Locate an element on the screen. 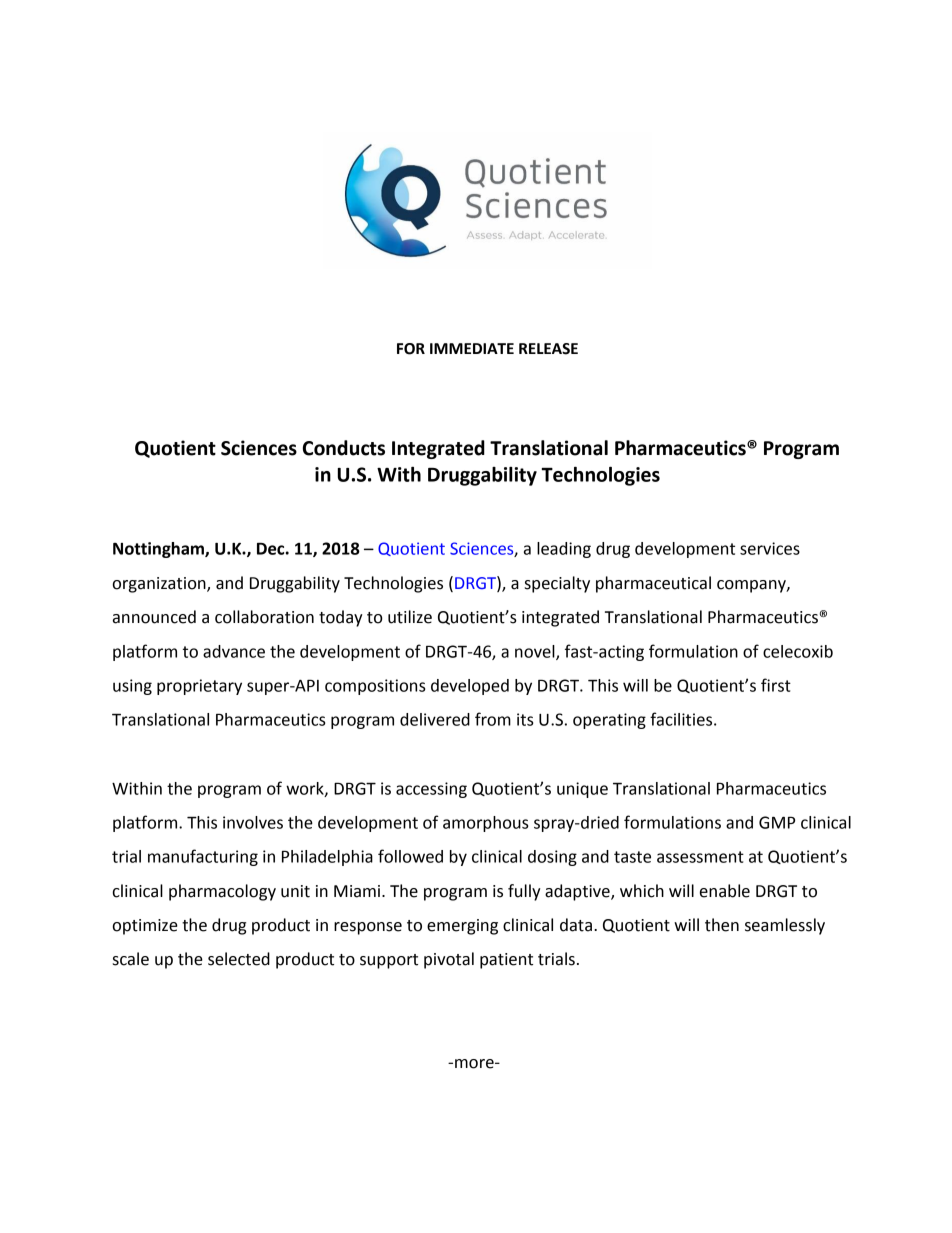 This screenshot has width=952, height=1233. advance is located at coordinates (234, 651).
